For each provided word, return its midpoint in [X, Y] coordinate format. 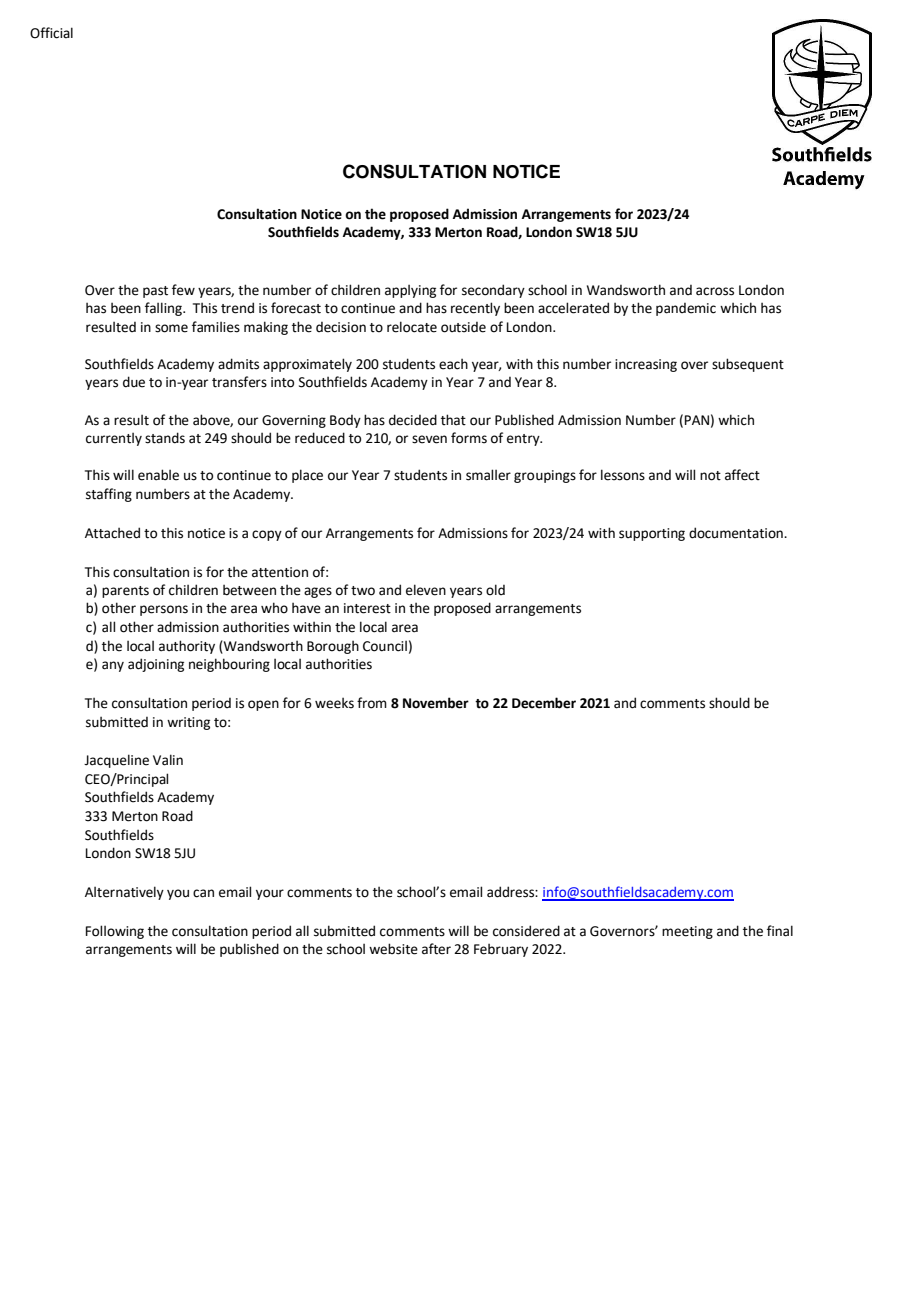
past [155, 292]
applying [410, 291]
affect [742, 475]
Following [115, 932]
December [544, 703]
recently [475, 309]
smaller [488, 475]
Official [51, 33]
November [436, 703]
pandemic [686, 309]
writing [188, 723]
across [715, 291]
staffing [109, 495]
